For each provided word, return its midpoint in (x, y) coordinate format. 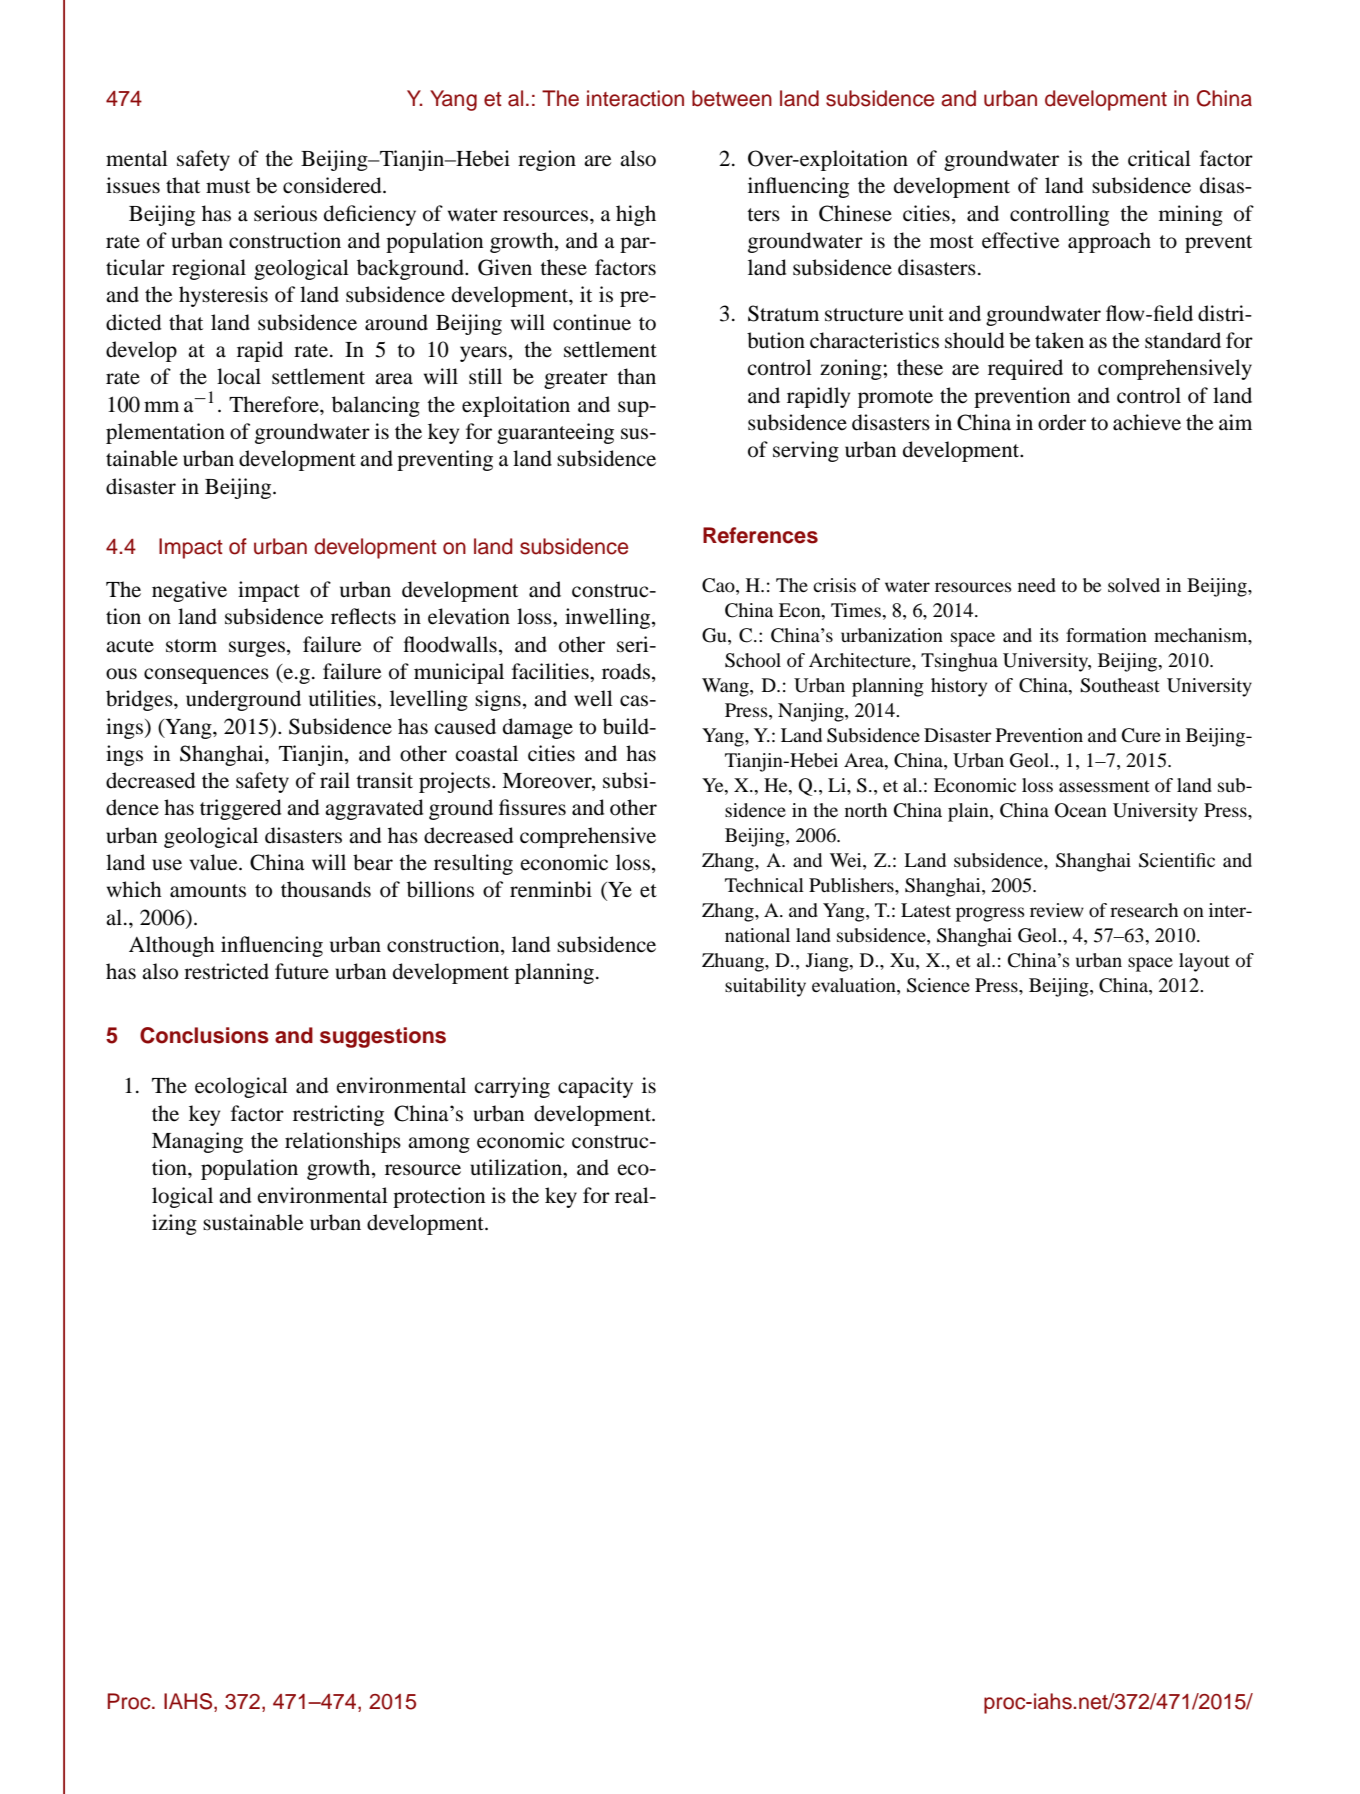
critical (1159, 158)
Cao (719, 586)
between (732, 98)
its (1049, 635)
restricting (338, 1115)
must (228, 187)
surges (258, 649)
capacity (595, 1087)
